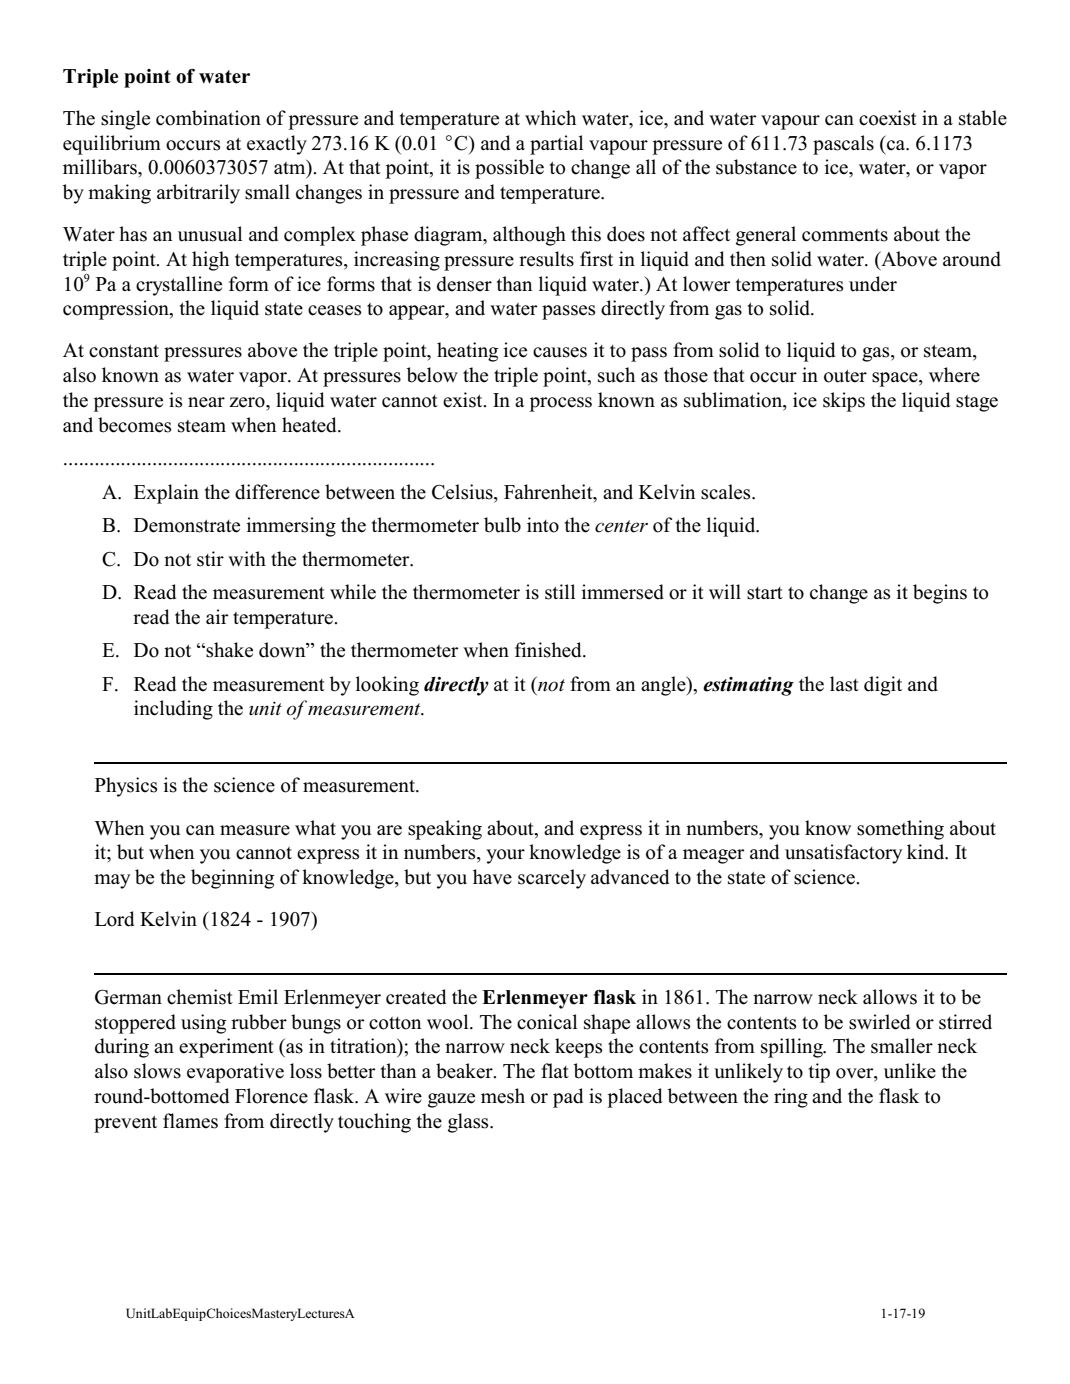 Image resolution: width=1070 pixels, height=1384 pixels. I want to click on flames, so click(190, 1121).
